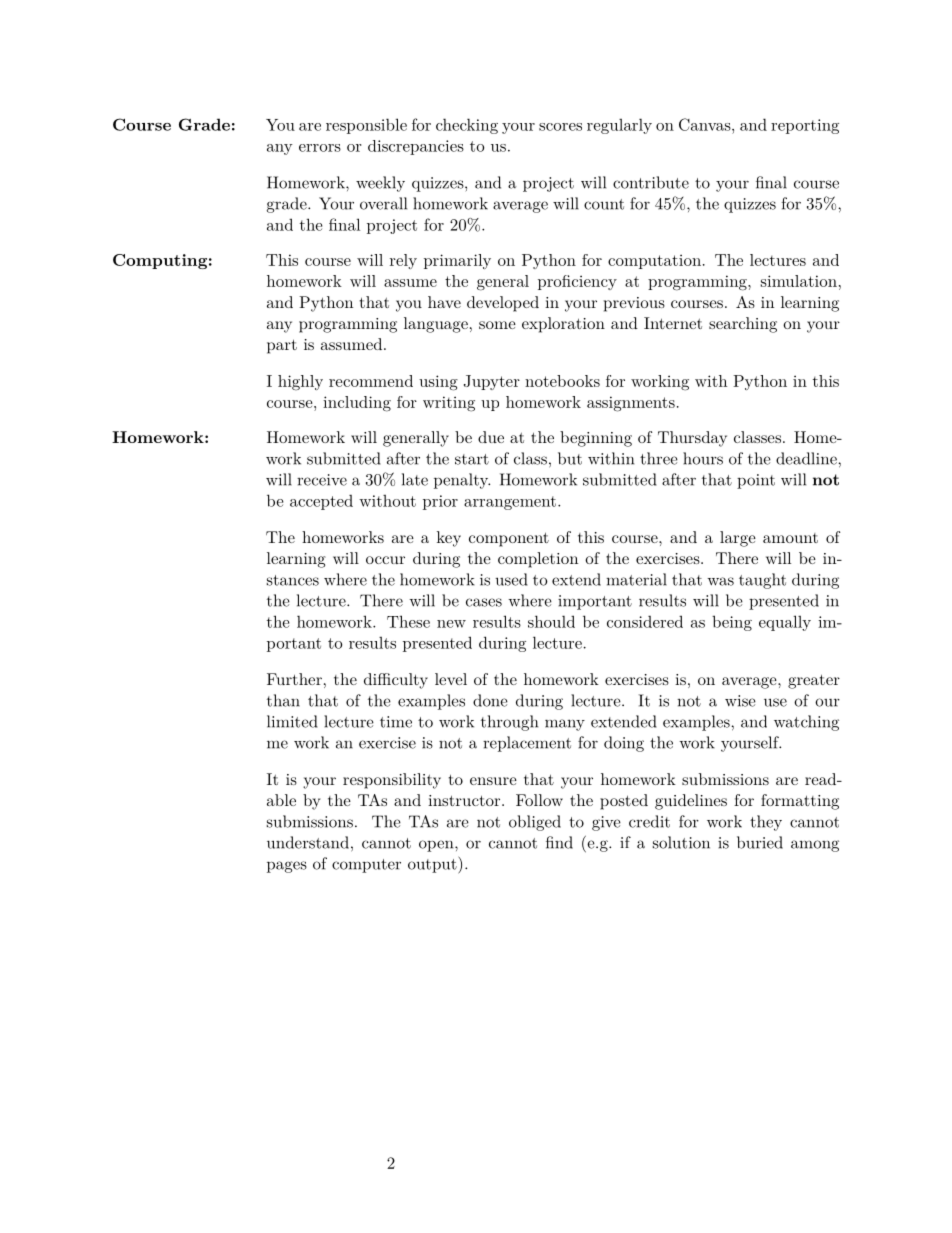 This screenshot has height=1233, width=952. What do you see at coordinates (563, 325) in the screenshot?
I see `exploration` at bounding box center [563, 325].
